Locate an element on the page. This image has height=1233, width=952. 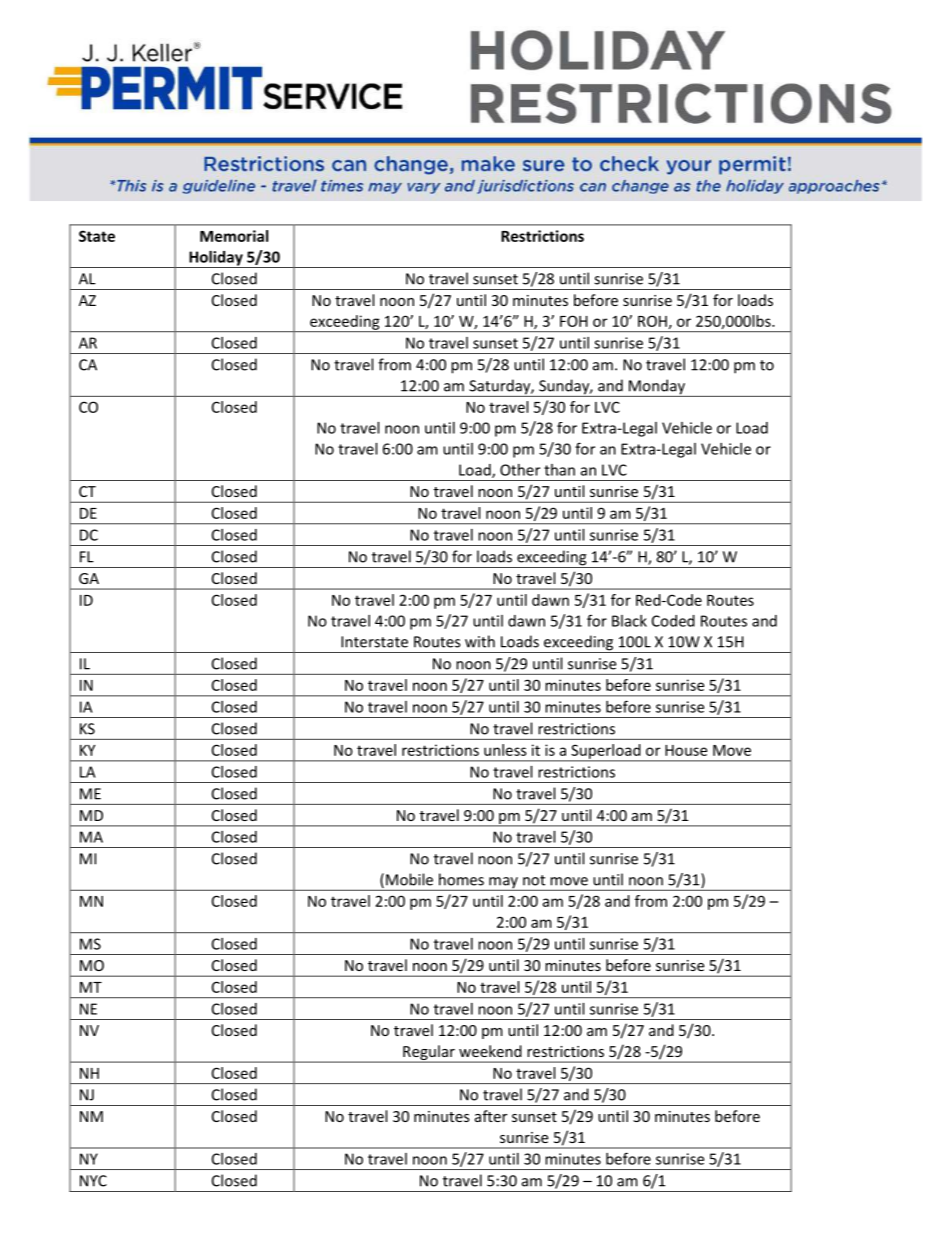
Mobile is located at coordinates (409, 879).
